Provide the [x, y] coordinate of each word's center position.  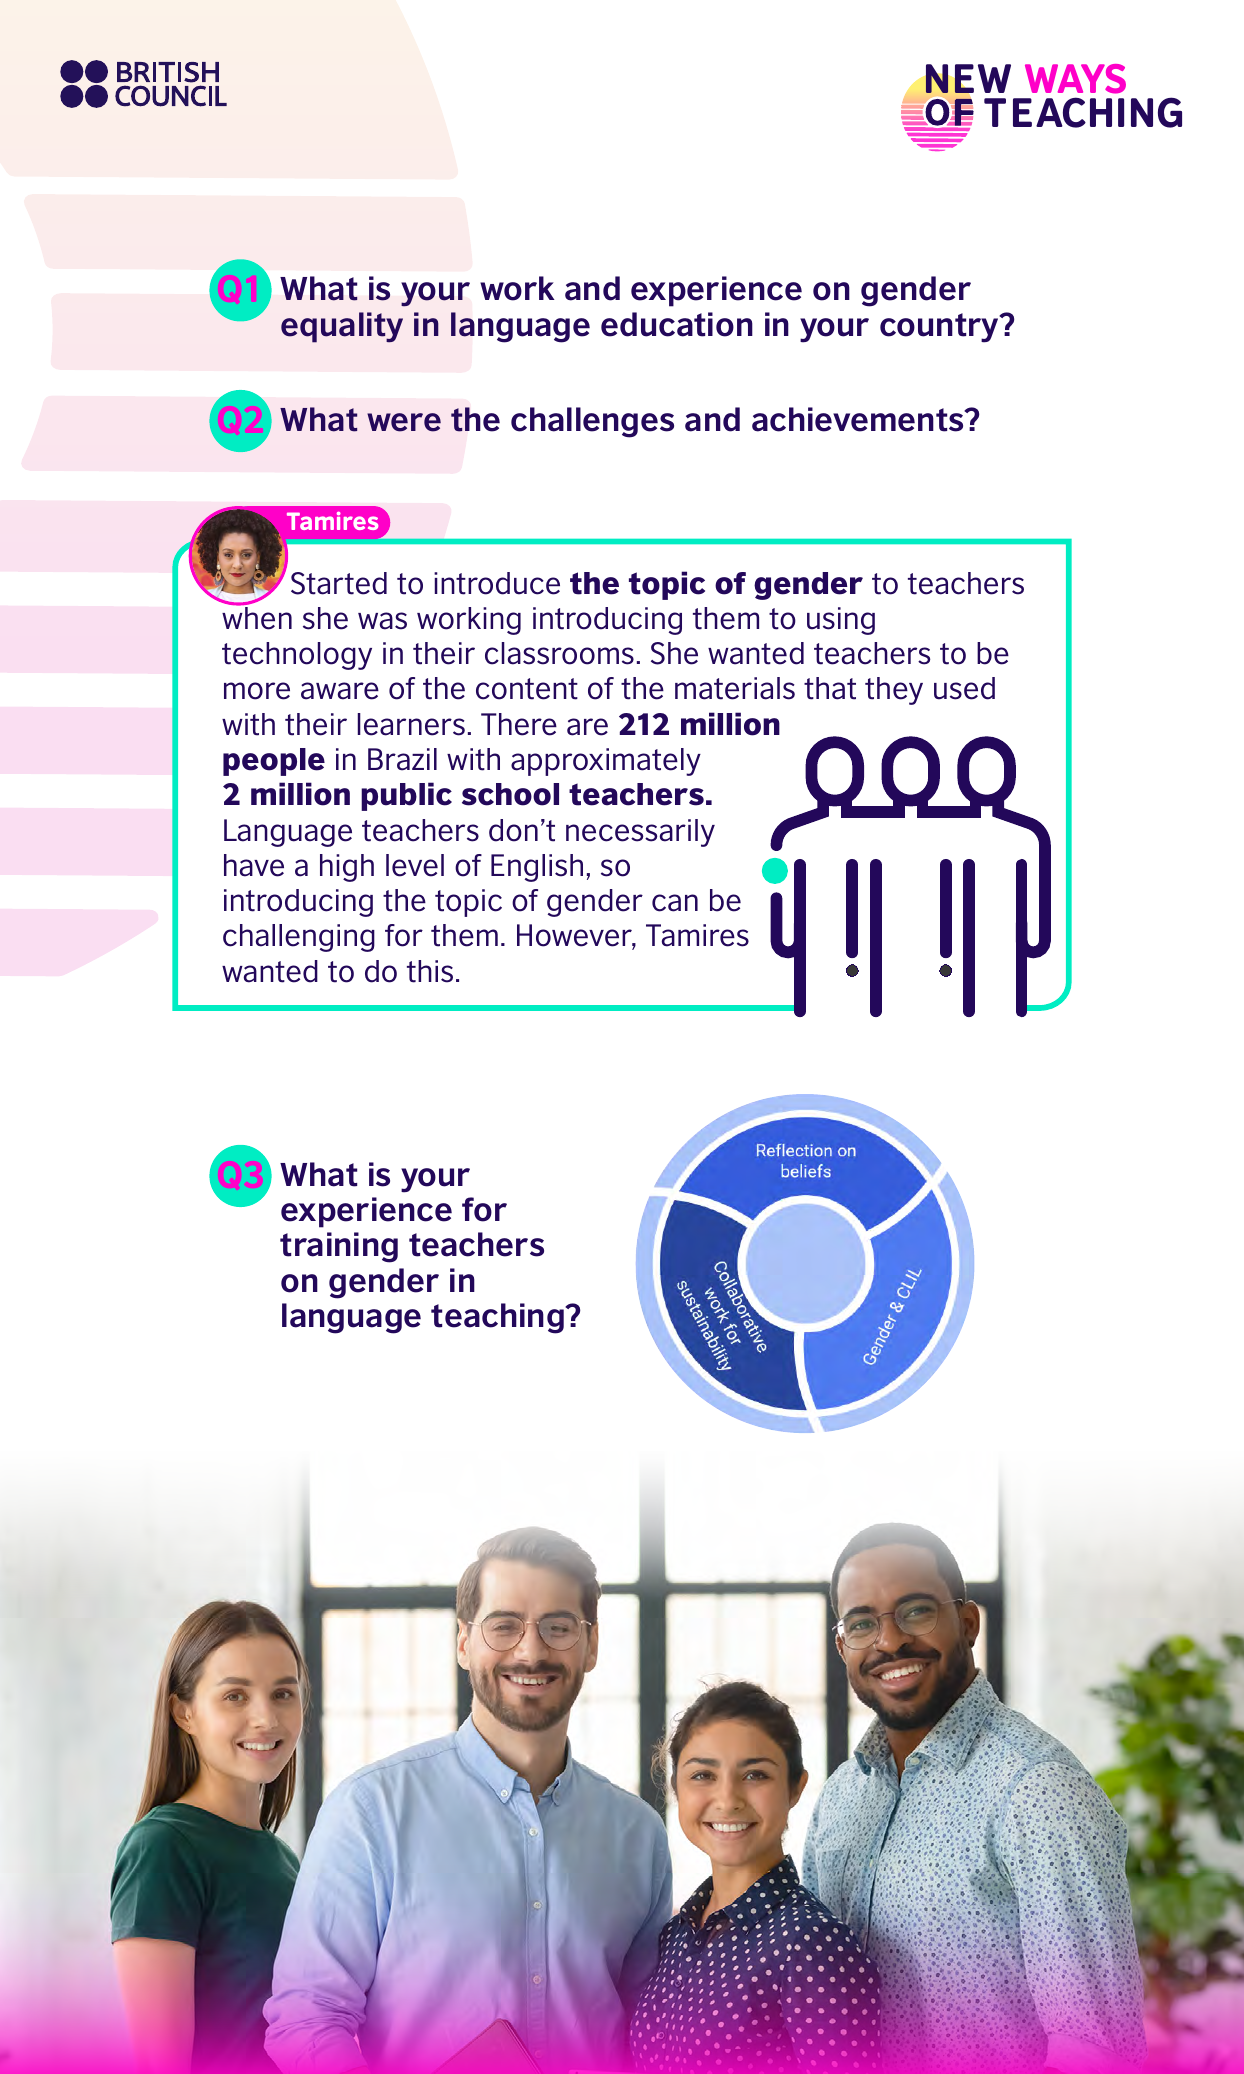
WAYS [1075, 79]
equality [342, 327]
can [675, 903]
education [677, 324]
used [964, 688]
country [940, 328]
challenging [299, 938]
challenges [592, 422]
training [339, 1247]
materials [735, 688]
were [404, 422]
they [894, 691]
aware [340, 691]
